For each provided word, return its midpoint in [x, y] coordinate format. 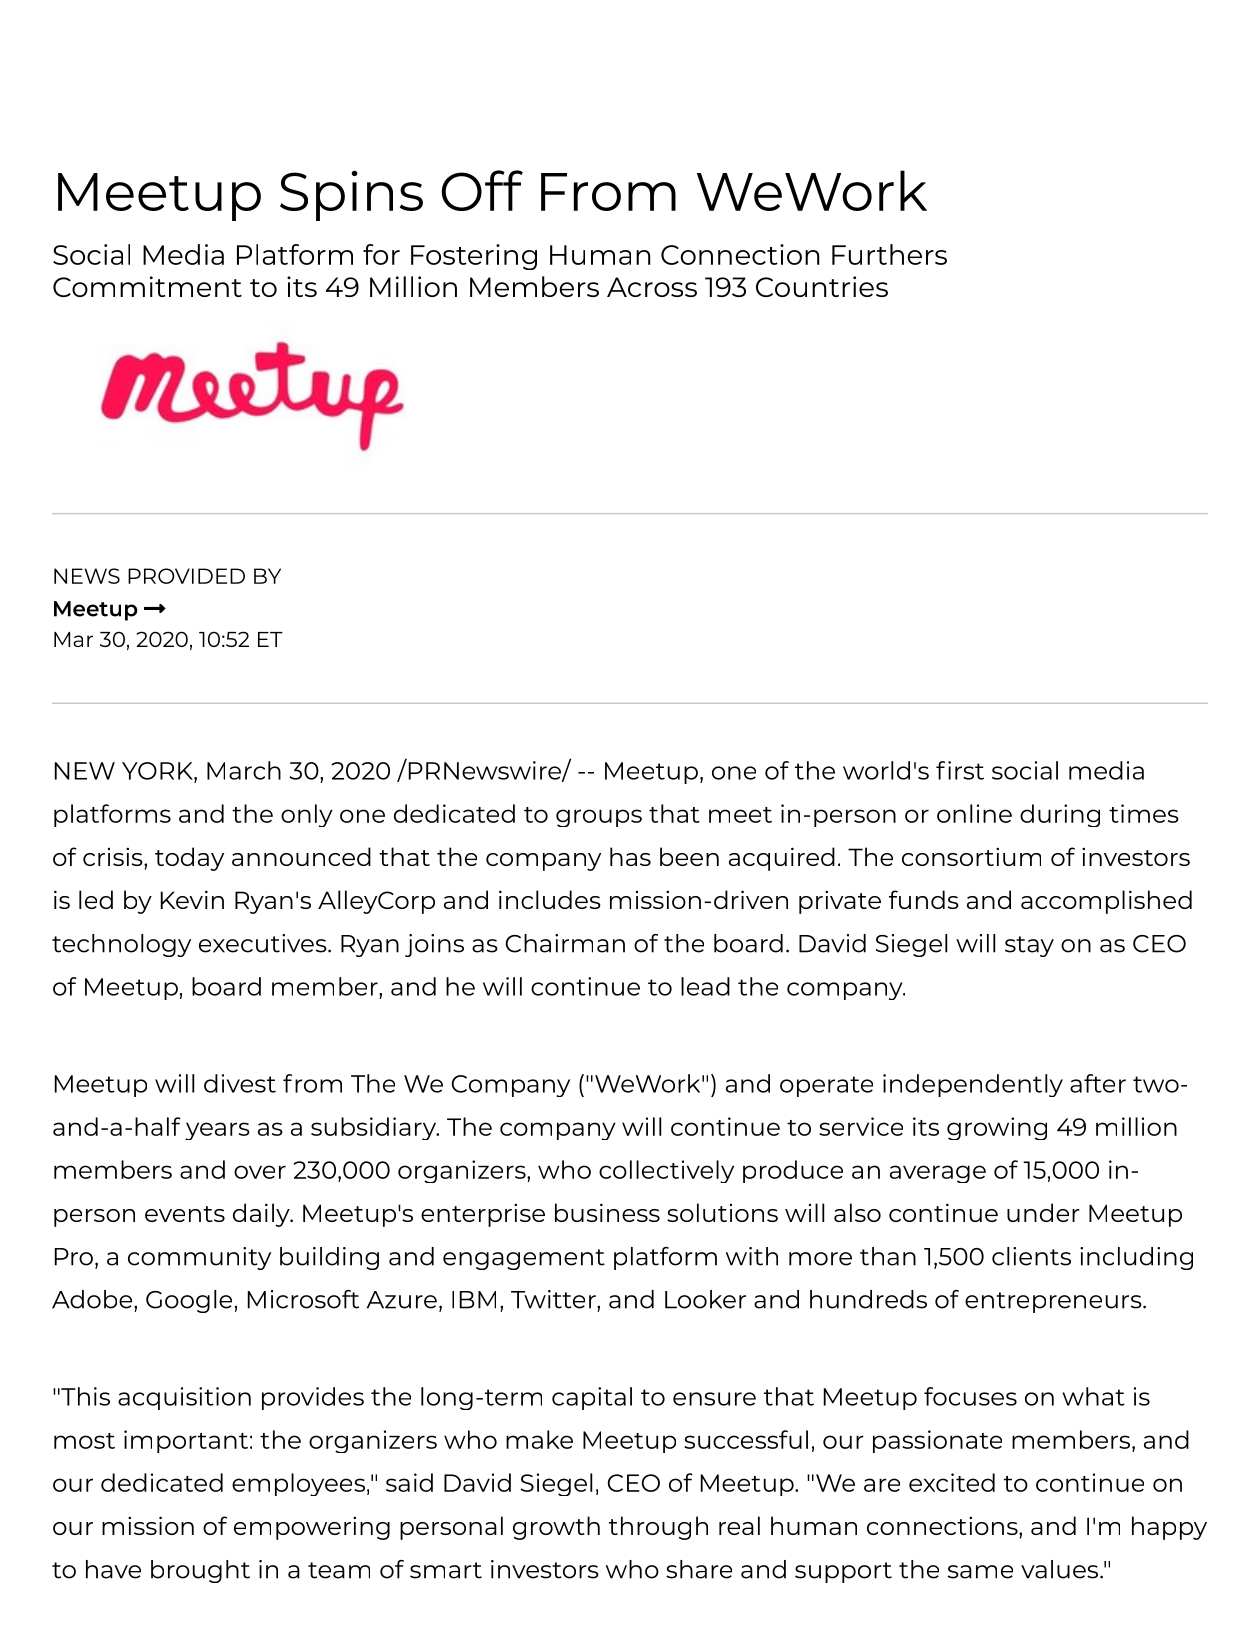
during [1060, 815]
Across [652, 287]
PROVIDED [186, 576]
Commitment [147, 286]
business [607, 1212]
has [630, 856]
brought [200, 1571]
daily [262, 1215]
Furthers [889, 254]
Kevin [192, 899]
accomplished [1106, 902]
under [1043, 1212]
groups [599, 818]
